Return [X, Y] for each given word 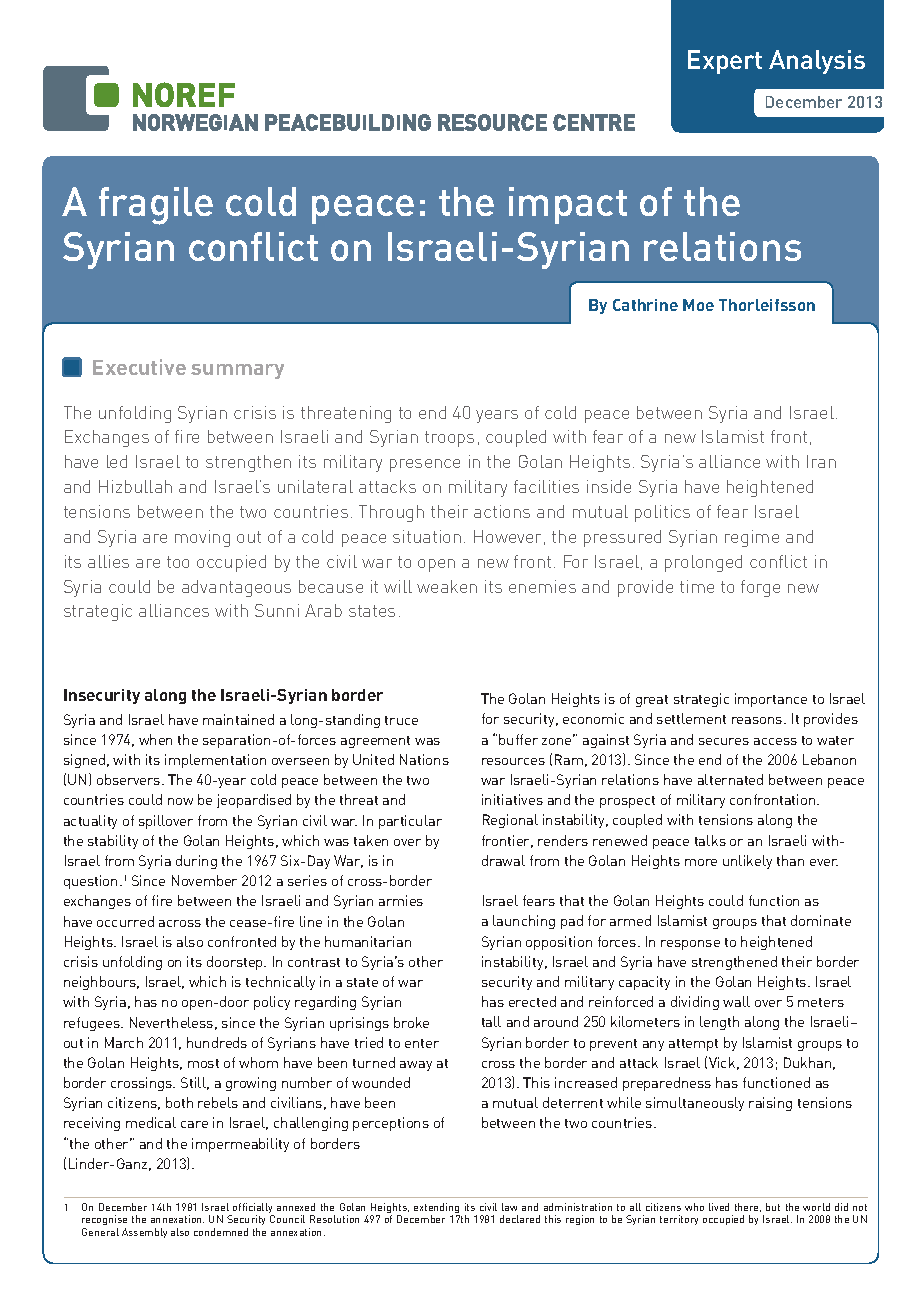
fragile [156, 206]
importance [771, 700]
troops [449, 439]
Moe [698, 305]
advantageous [236, 588]
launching [524, 922]
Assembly [144, 1233]
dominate [821, 920]
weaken [447, 586]
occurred [125, 921]
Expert [725, 62]
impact [568, 205]
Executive [139, 367]
